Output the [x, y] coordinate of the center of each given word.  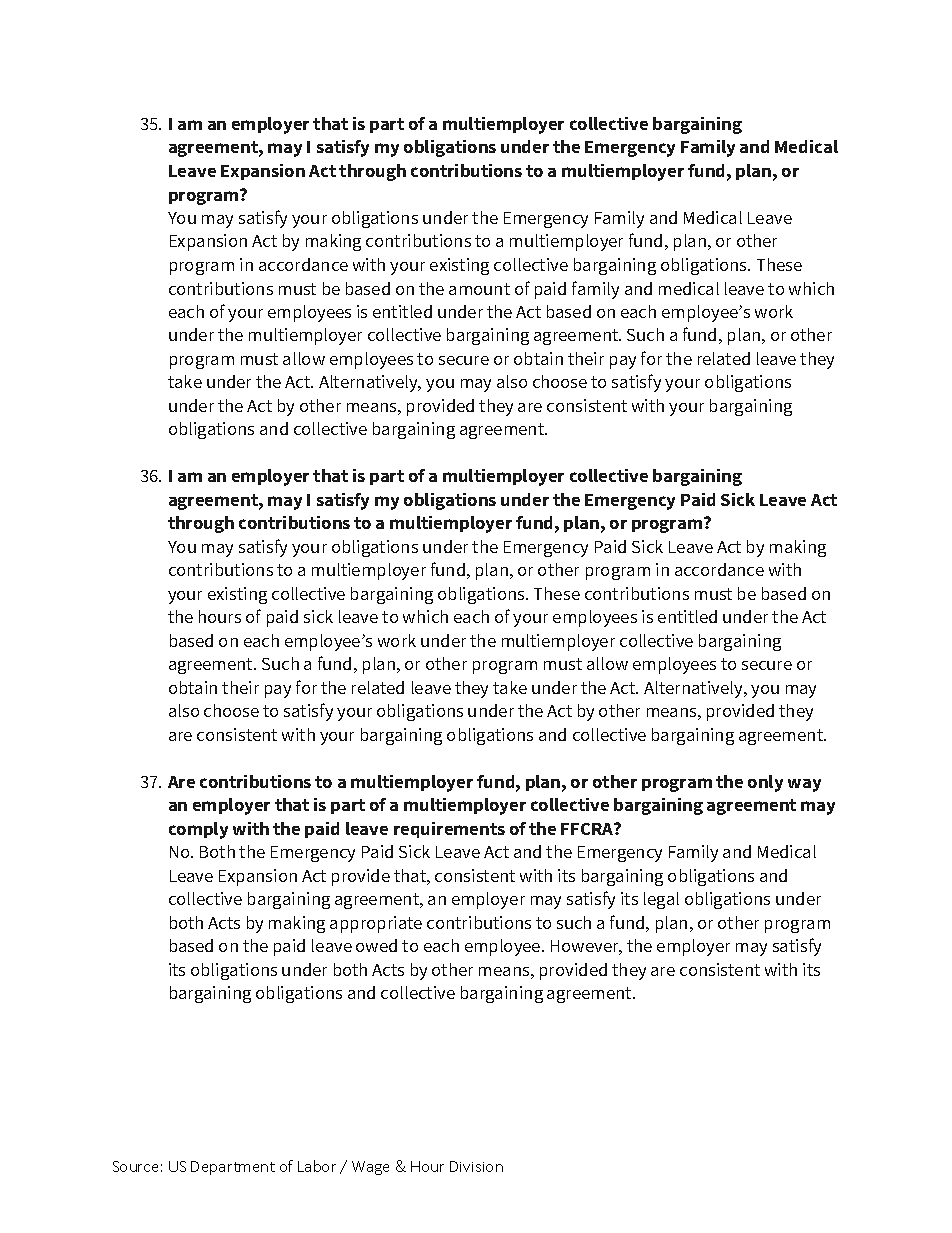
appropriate [376, 924]
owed [376, 945]
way [804, 785]
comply [198, 830]
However [586, 947]
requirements [449, 830]
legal [661, 900]
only [765, 783]
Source [135, 1166]
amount [479, 289]
